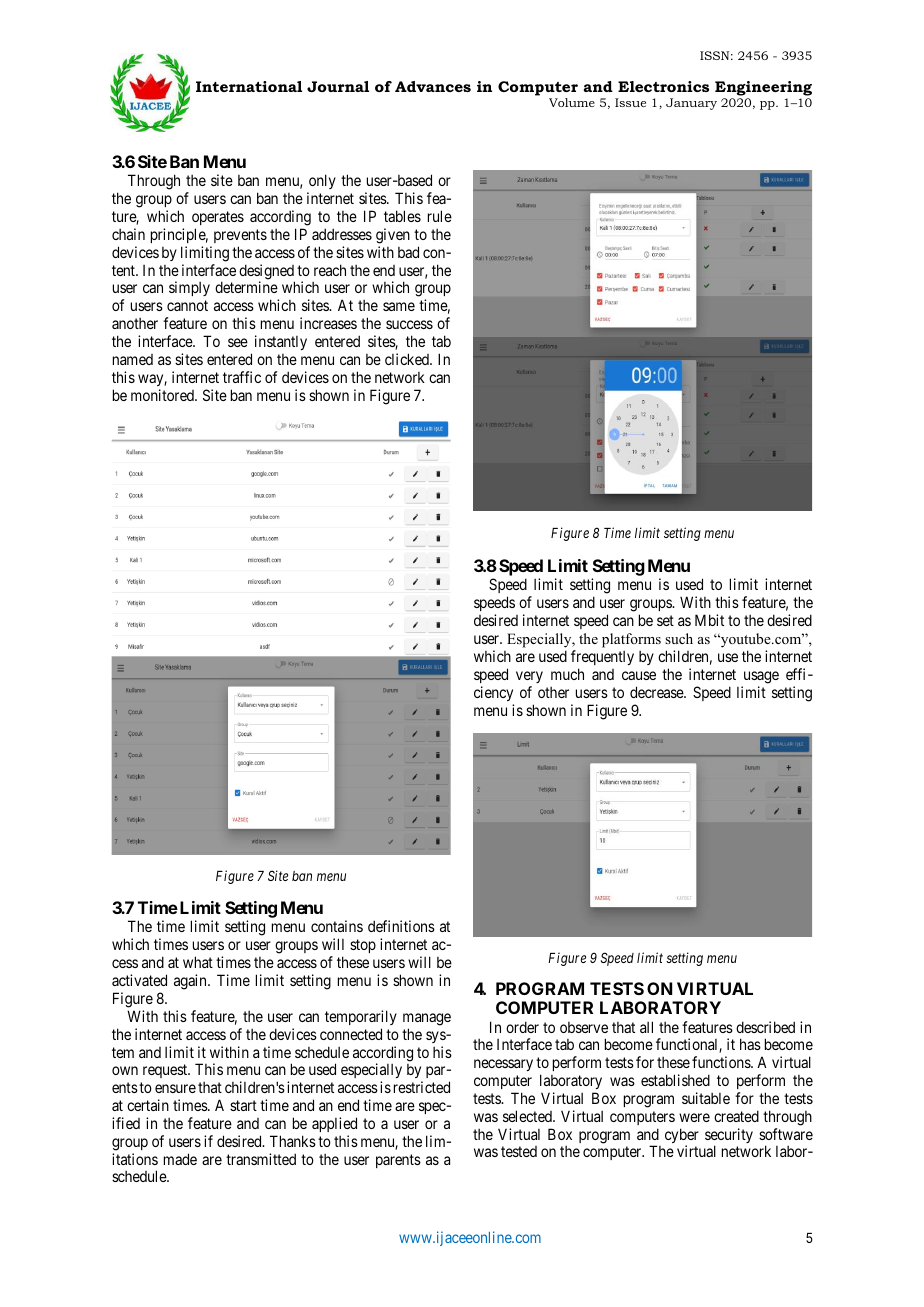 Image resolution: width=924 pixels, height=1307 pixels. I want to click on Advances, so click(433, 86).
